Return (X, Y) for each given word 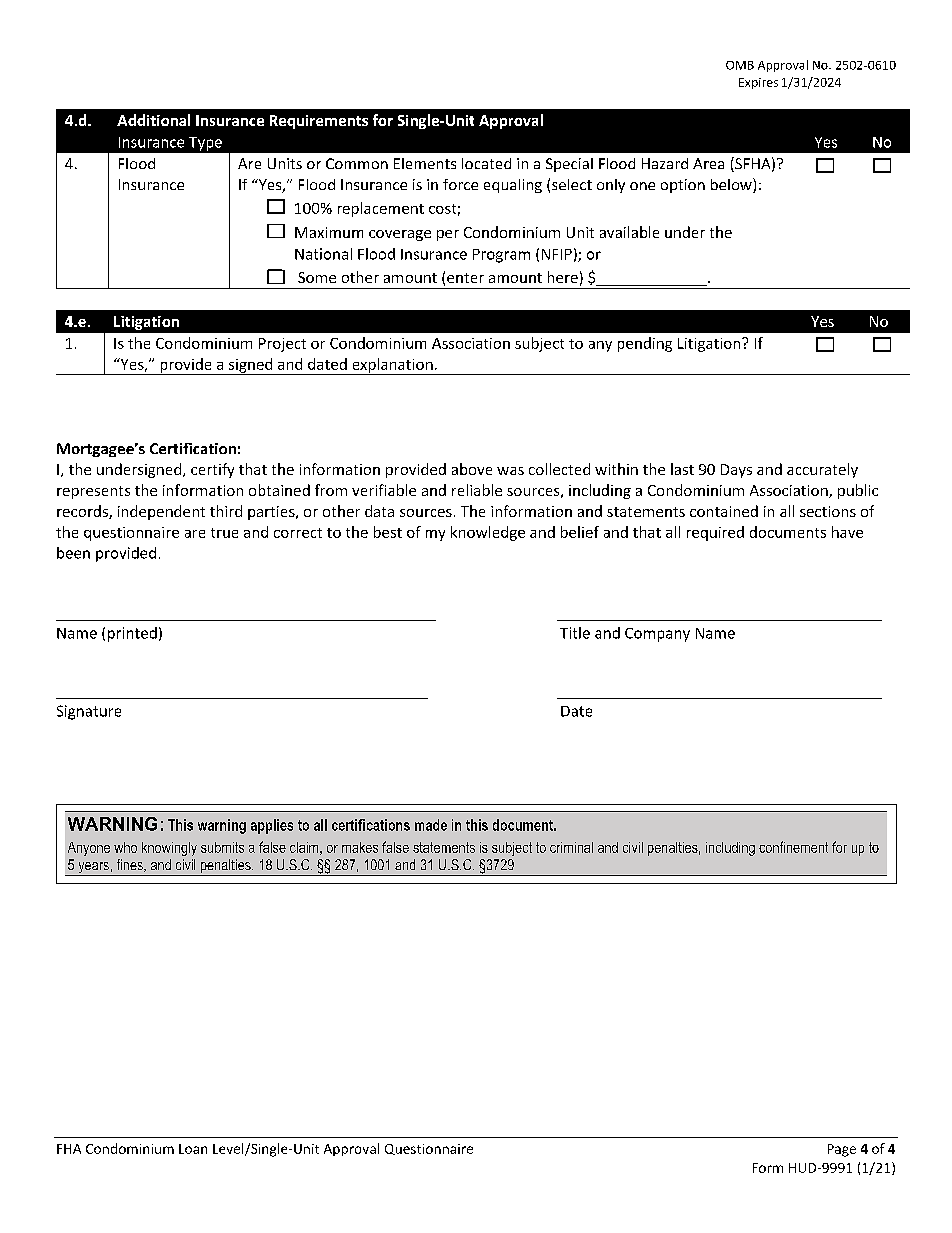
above (472, 469)
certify (212, 470)
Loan (193, 1149)
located (486, 163)
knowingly (169, 849)
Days (736, 471)
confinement (793, 847)
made (431, 825)
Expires (758, 83)
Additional (153, 120)
